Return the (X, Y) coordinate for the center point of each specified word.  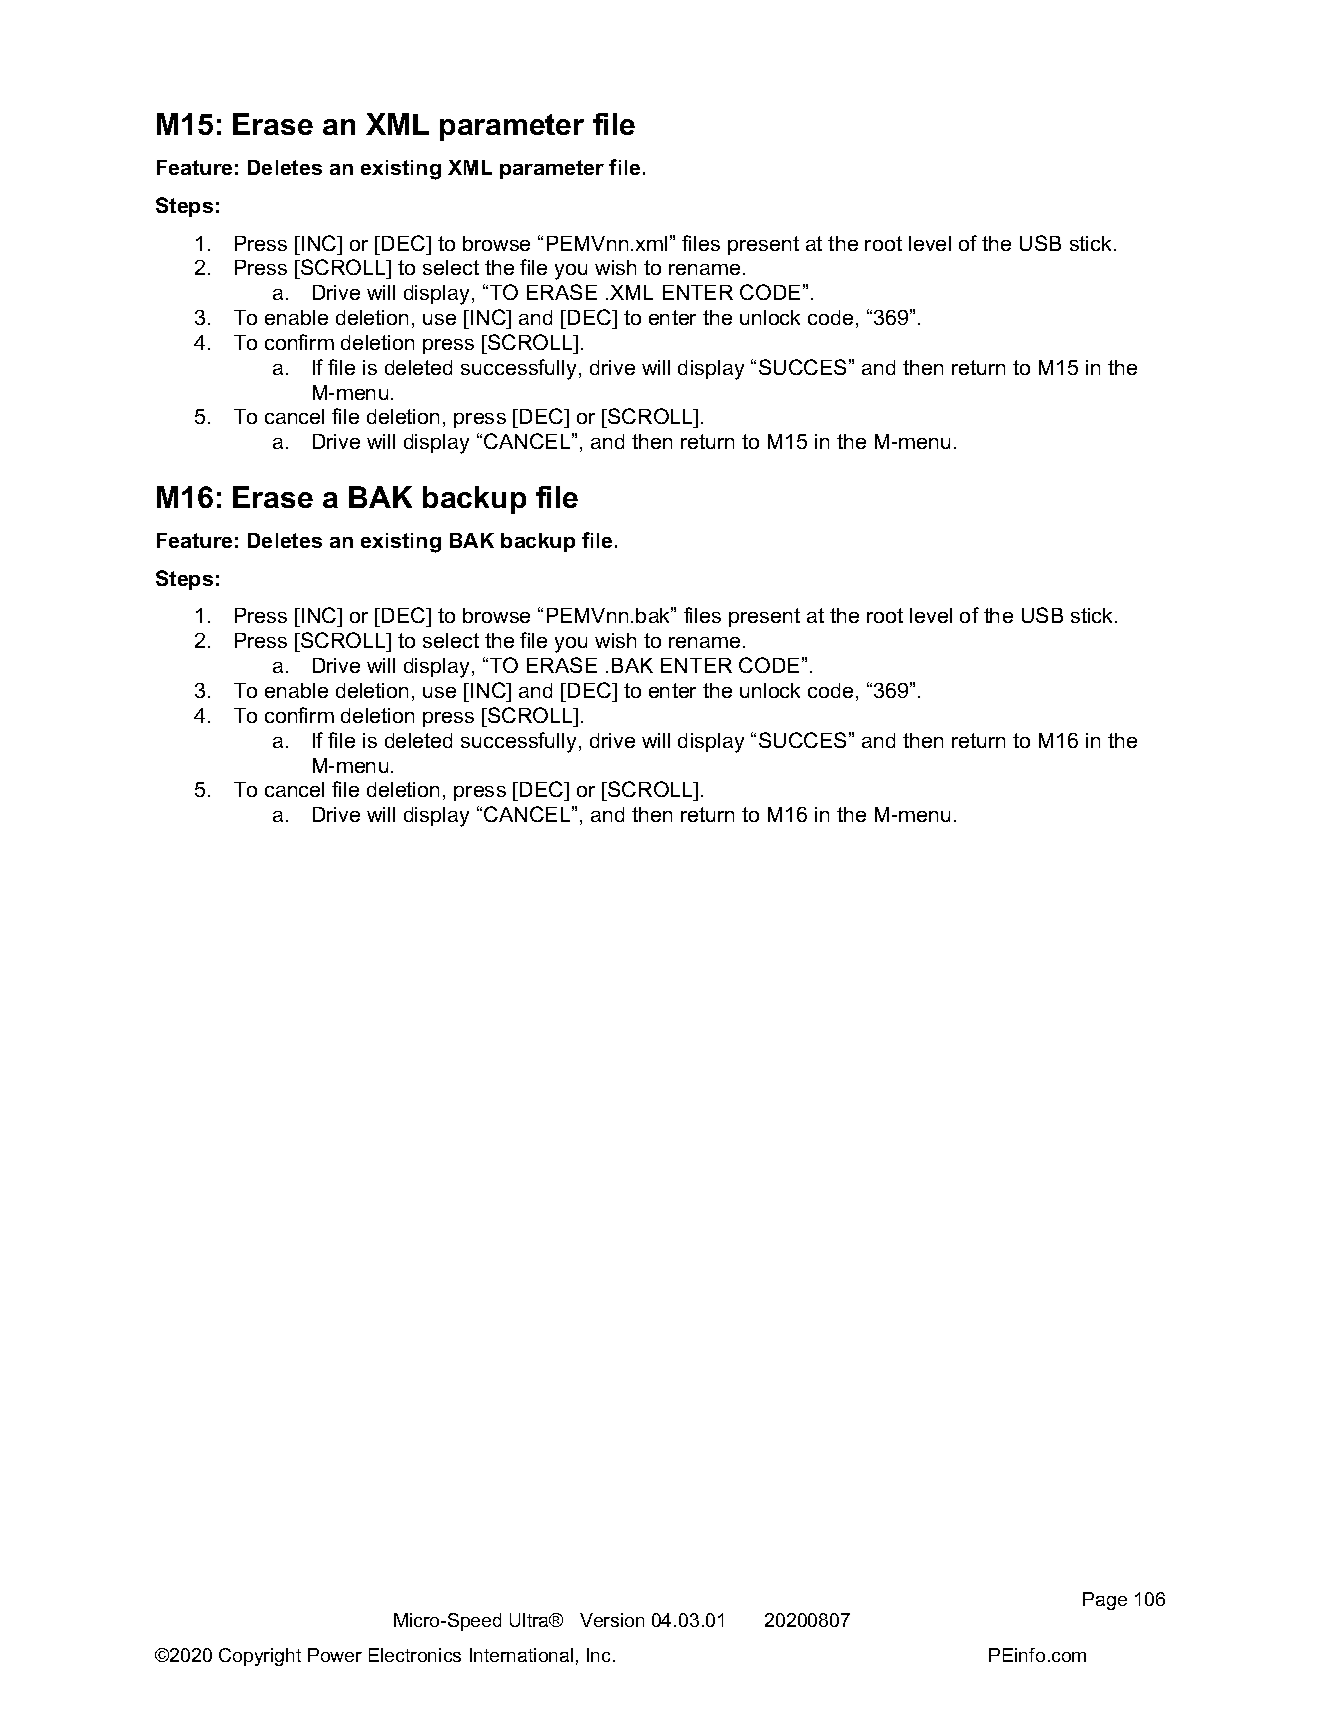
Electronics (415, 1655)
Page (1105, 1601)
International (521, 1655)
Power (335, 1655)
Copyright (260, 1657)
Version (612, 1620)
